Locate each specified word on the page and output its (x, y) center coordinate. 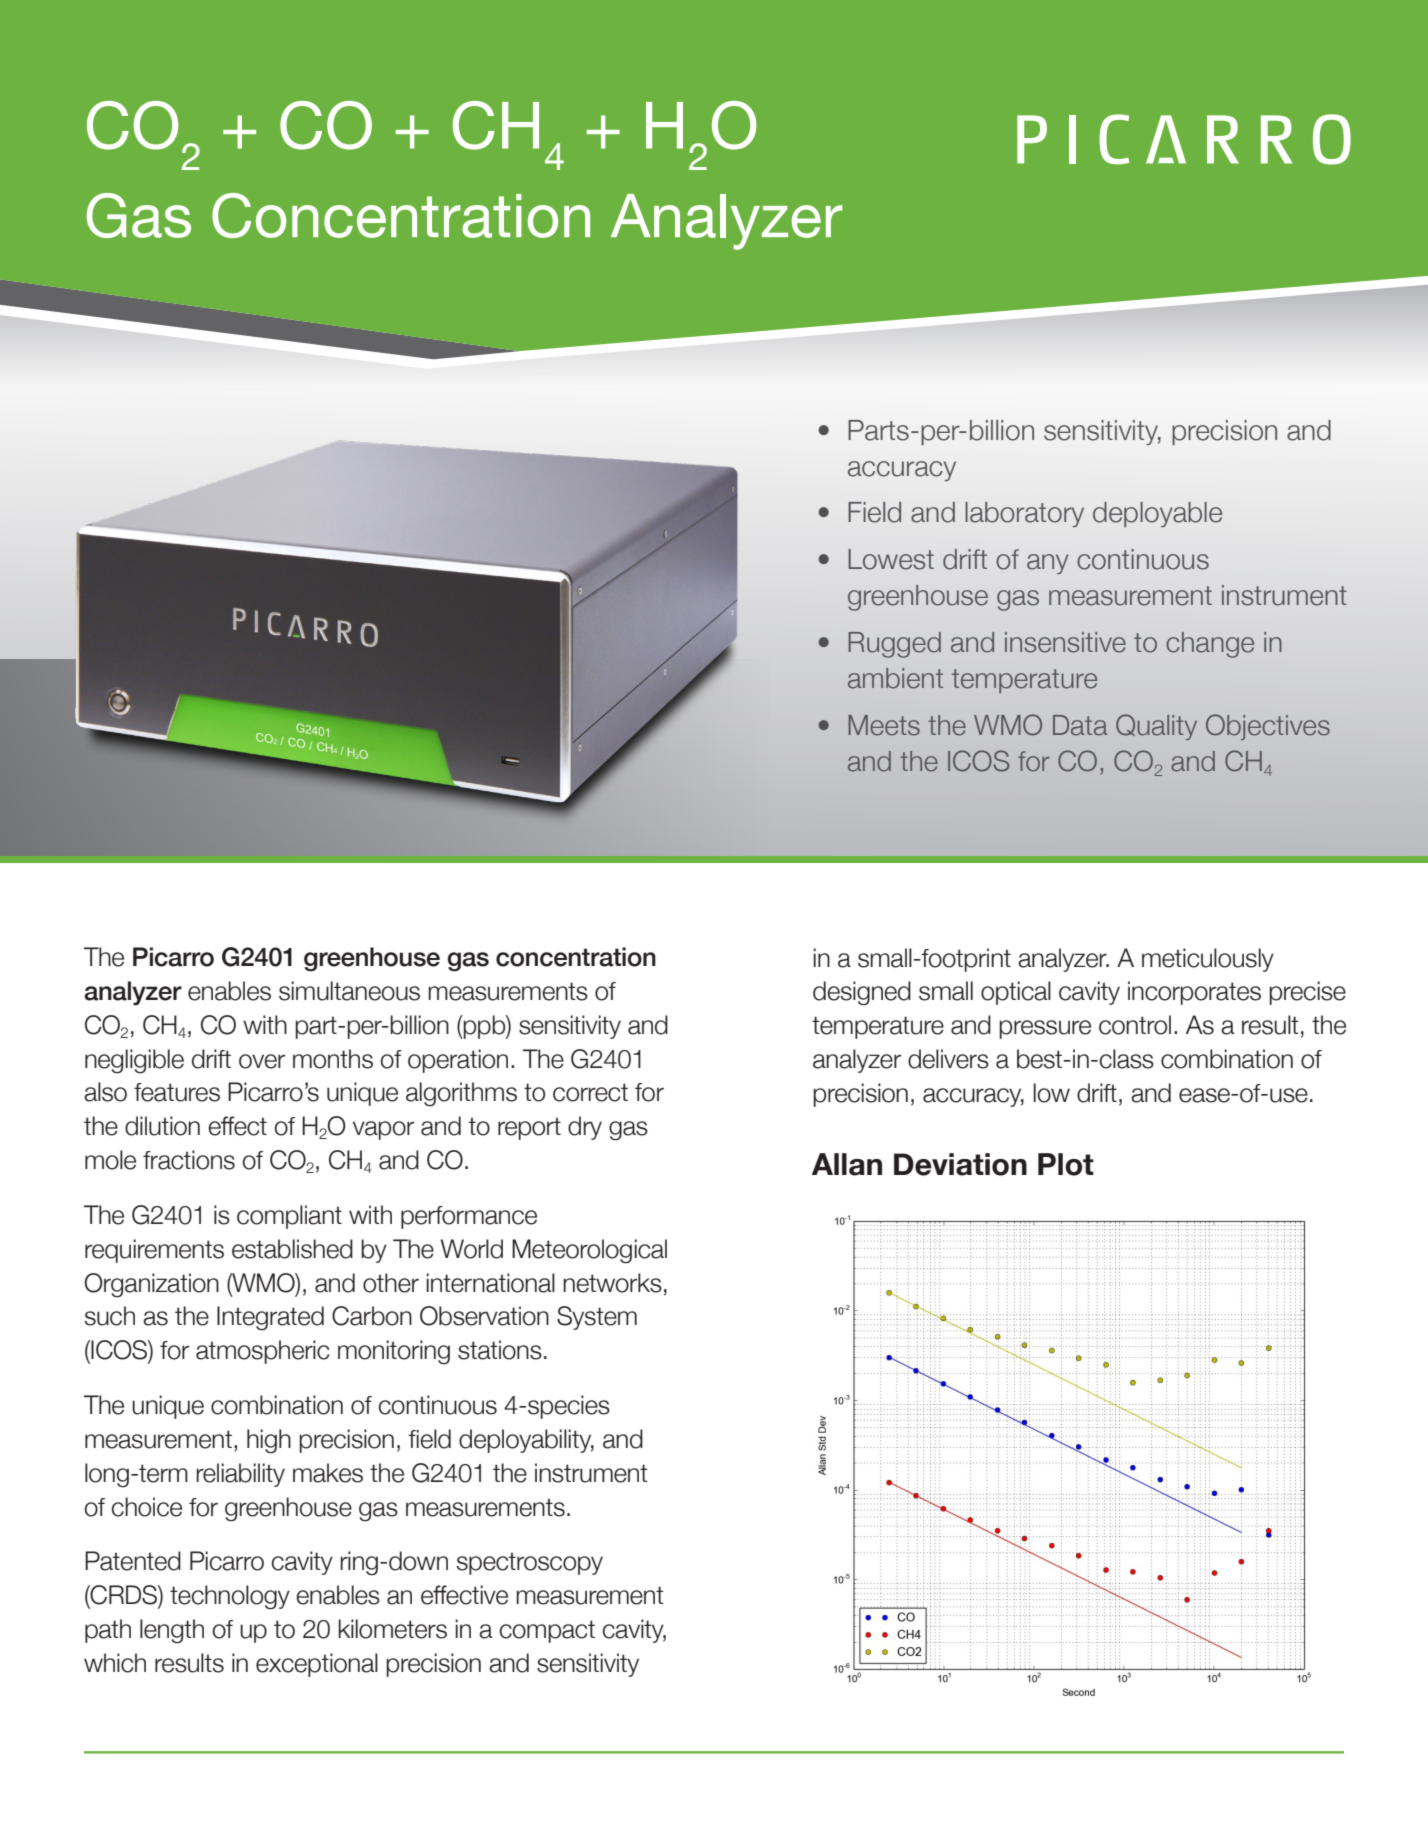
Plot (1066, 1164)
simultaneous (349, 991)
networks (612, 1283)
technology (230, 1597)
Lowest (891, 559)
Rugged (894, 645)
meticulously (1208, 960)
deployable (1157, 514)
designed (862, 993)
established (292, 1249)
